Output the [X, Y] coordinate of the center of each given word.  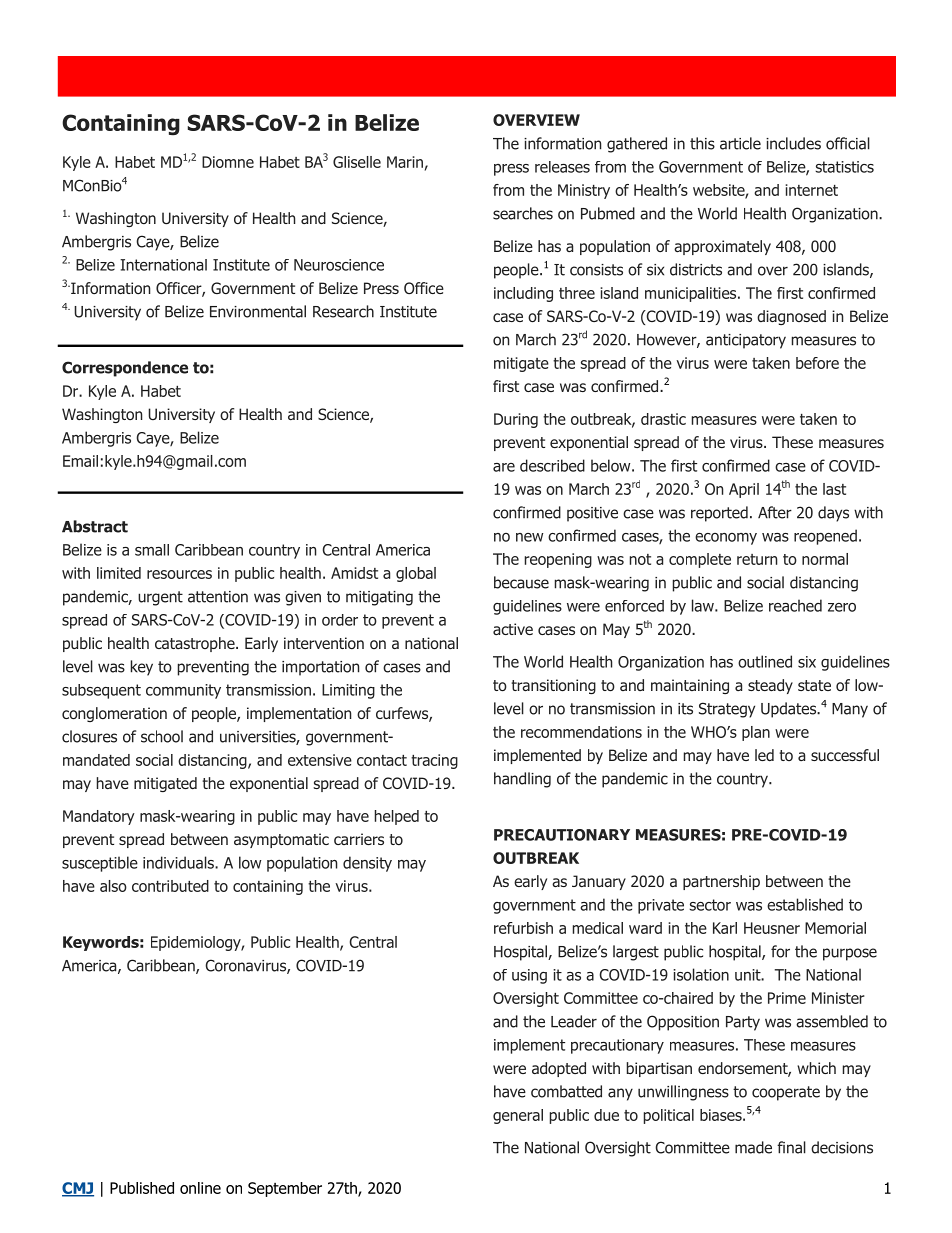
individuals [179, 862]
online [200, 1188]
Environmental [258, 311]
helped [397, 817]
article [740, 143]
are [504, 467]
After [775, 512]
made [753, 1147]
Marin [405, 162]
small [152, 550]
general [518, 1116]
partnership [721, 882]
